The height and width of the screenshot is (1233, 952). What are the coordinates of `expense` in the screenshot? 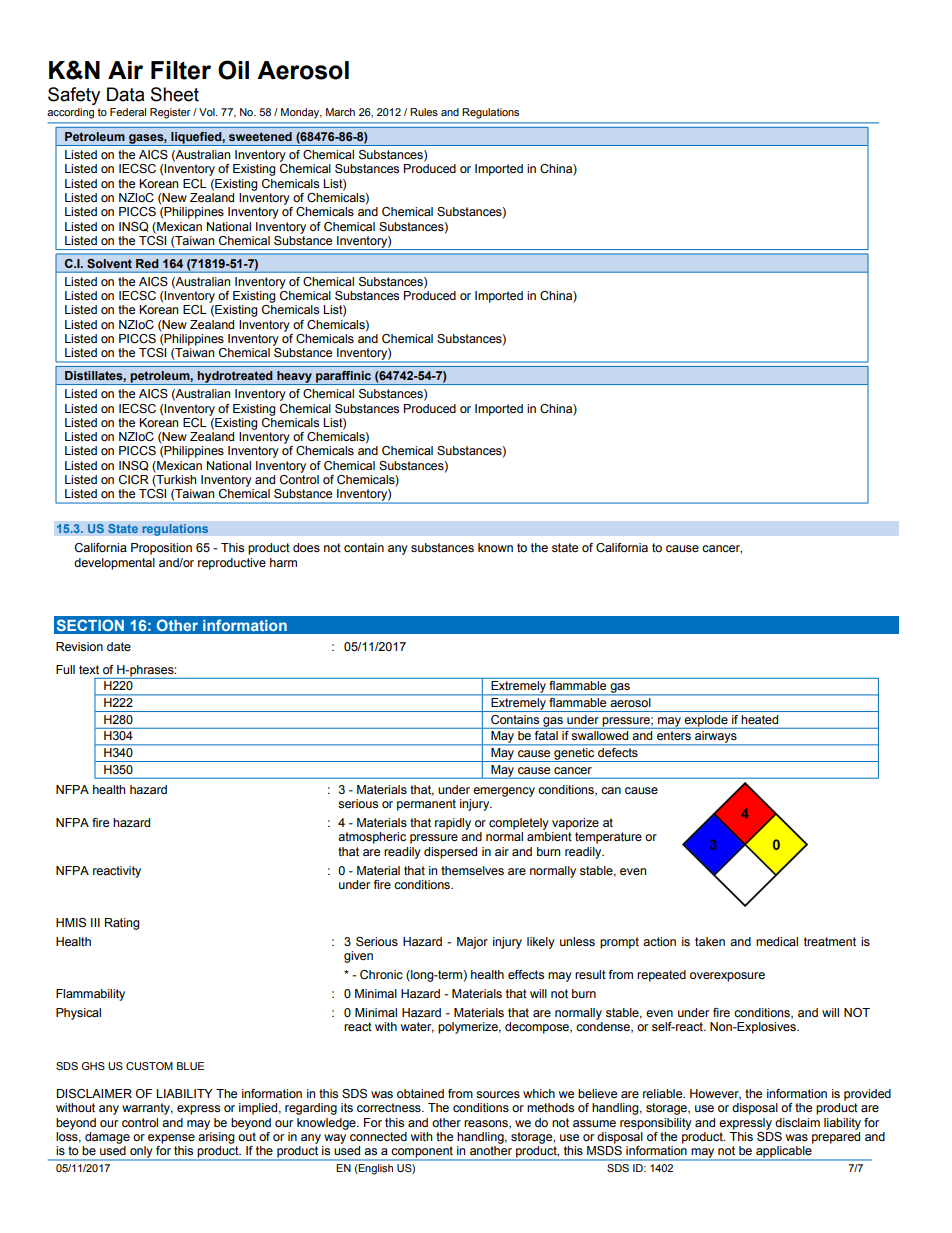 It's located at (171, 1139).
